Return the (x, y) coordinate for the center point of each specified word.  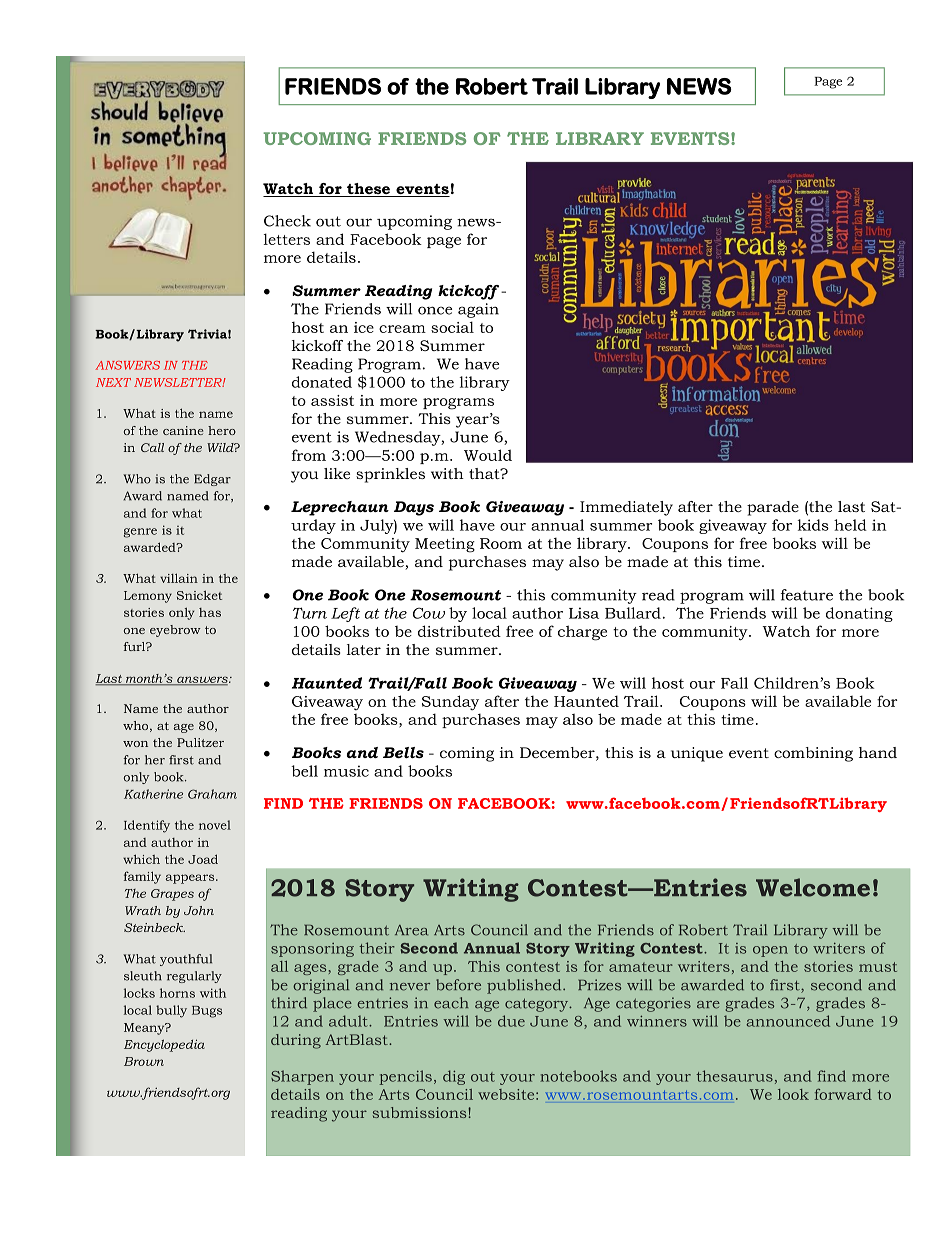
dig (454, 1077)
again (478, 310)
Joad (203, 859)
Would (488, 455)
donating (859, 614)
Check (287, 221)
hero (222, 430)
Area (411, 930)
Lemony (148, 597)
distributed (459, 631)
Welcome (813, 887)
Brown (144, 1061)
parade (773, 508)
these (369, 190)
